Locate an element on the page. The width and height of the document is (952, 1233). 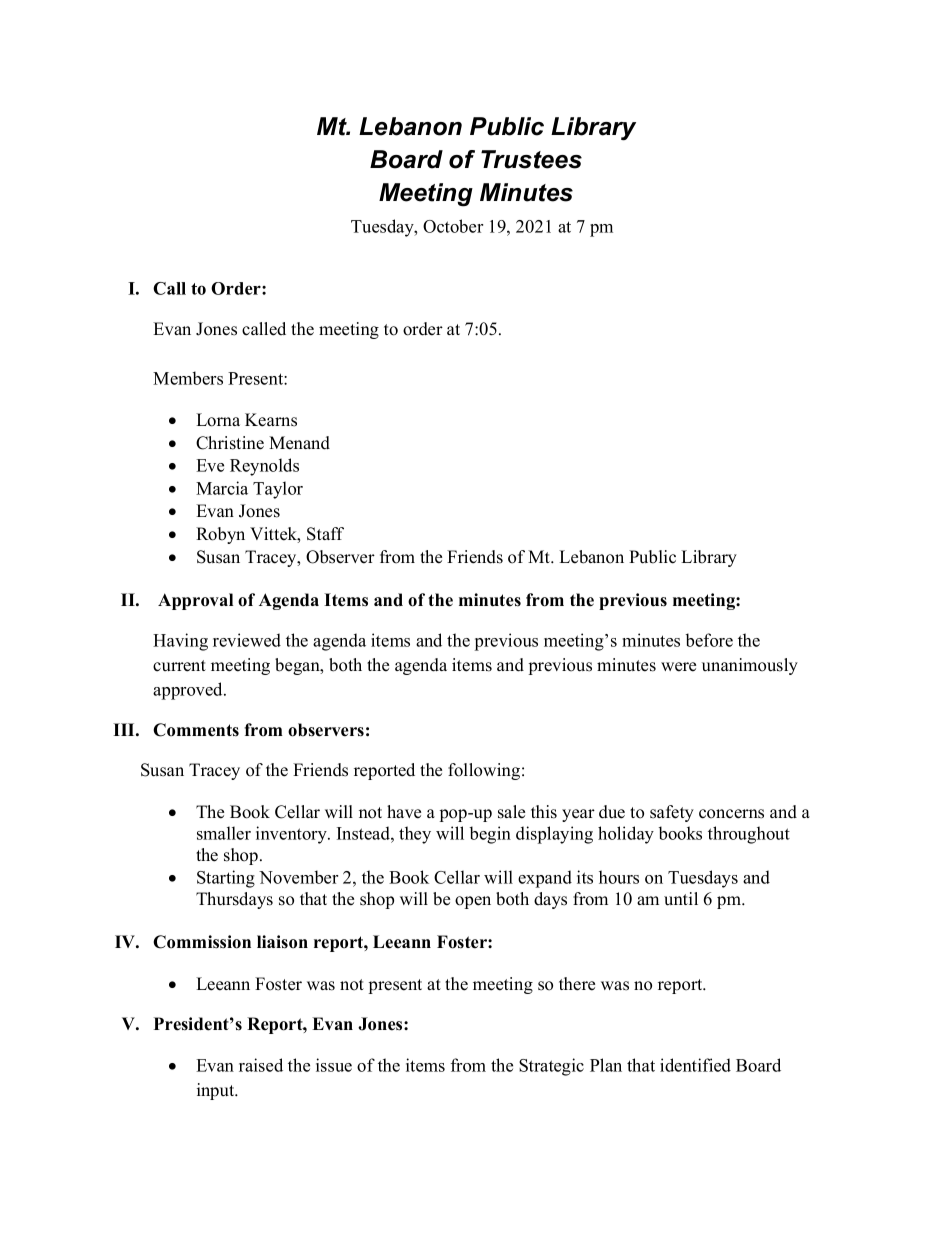
Starting is located at coordinates (226, 879).
